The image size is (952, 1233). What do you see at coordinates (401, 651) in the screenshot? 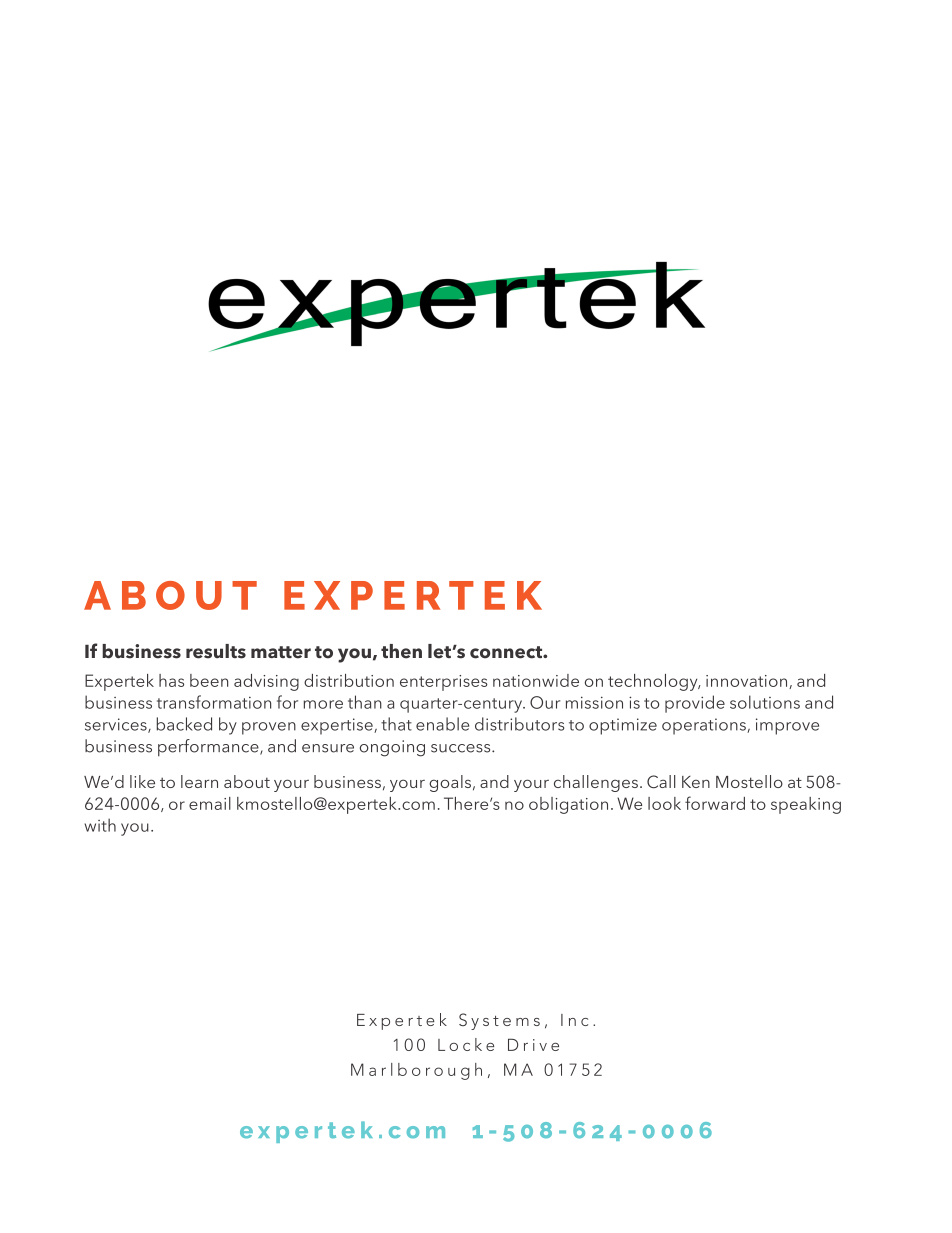
I see `then` at bounding box center [401, 651].
